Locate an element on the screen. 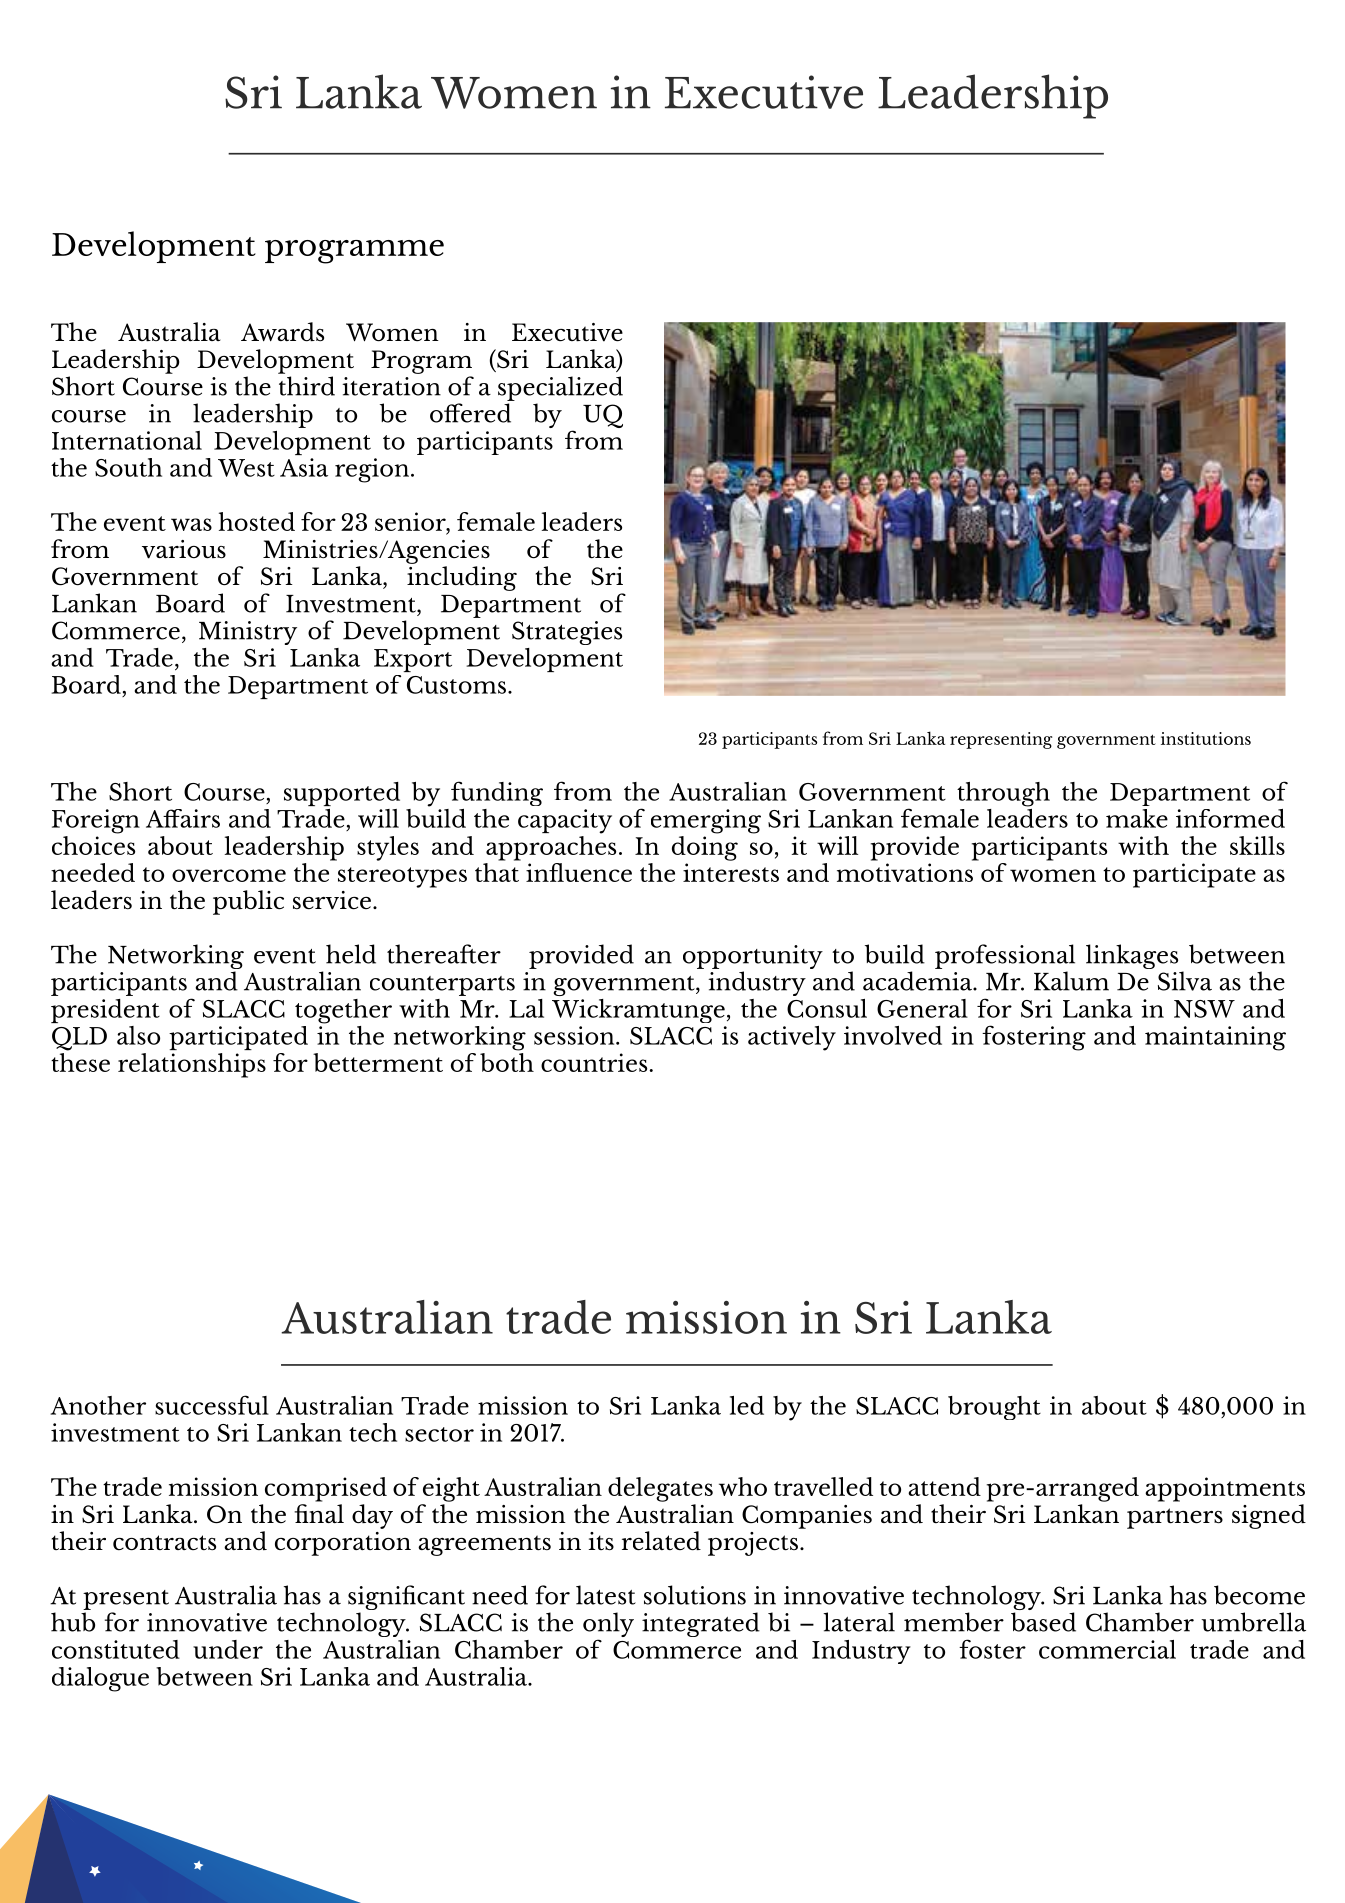 The width and height of the screenshot is (1345, 1903). third is located at coordinates (307, 386).
